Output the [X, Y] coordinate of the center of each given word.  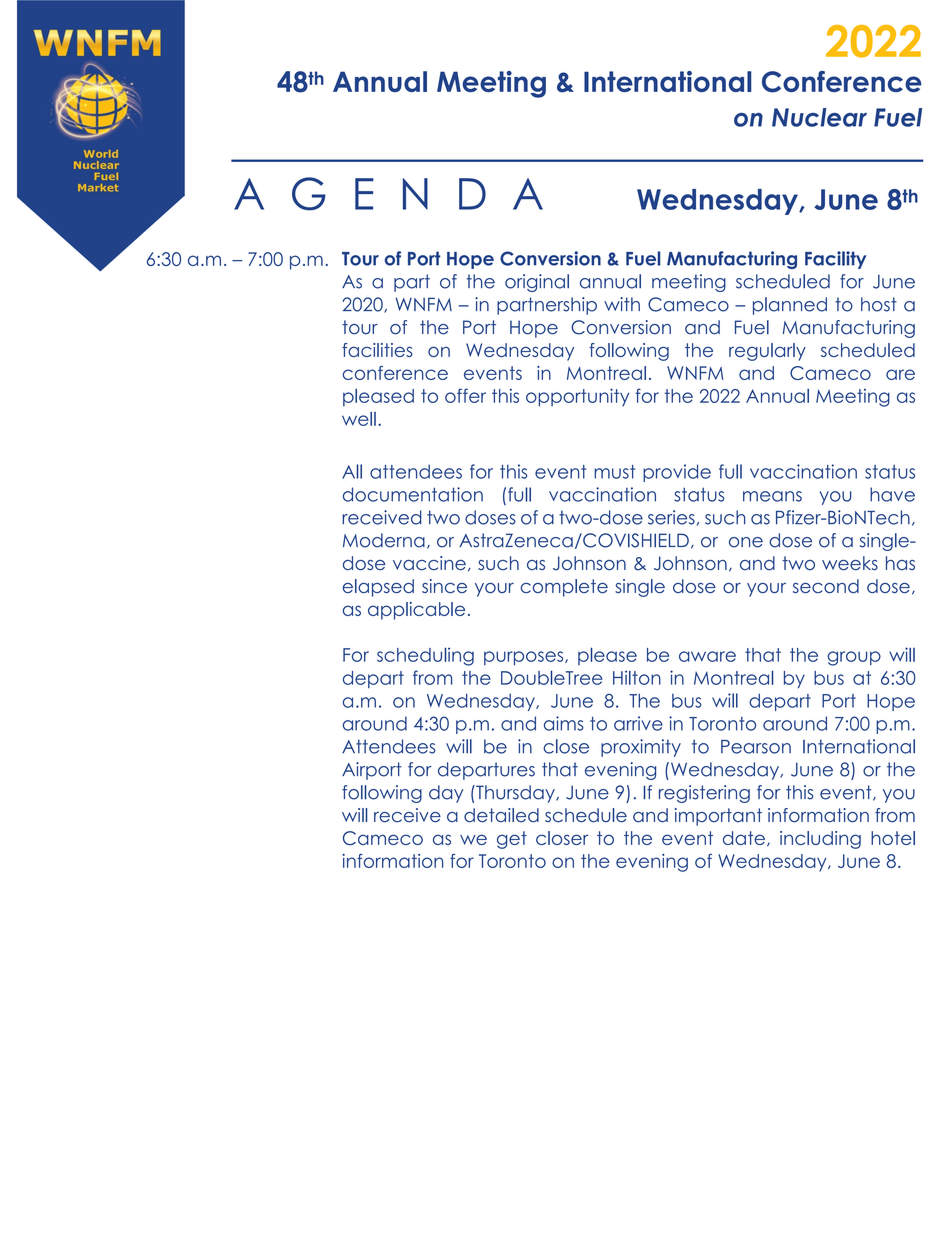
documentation [413, 494]
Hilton [637, 677]
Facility [835, 260]
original [537, 283]
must [614, 472]
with [622, 304]
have [892, 494]
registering [704, 794]
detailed [501, 815]
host [879, 304]
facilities [377, 350]
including [820, 840]
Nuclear [819, 117]
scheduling [425, 656]
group [854, 658]
